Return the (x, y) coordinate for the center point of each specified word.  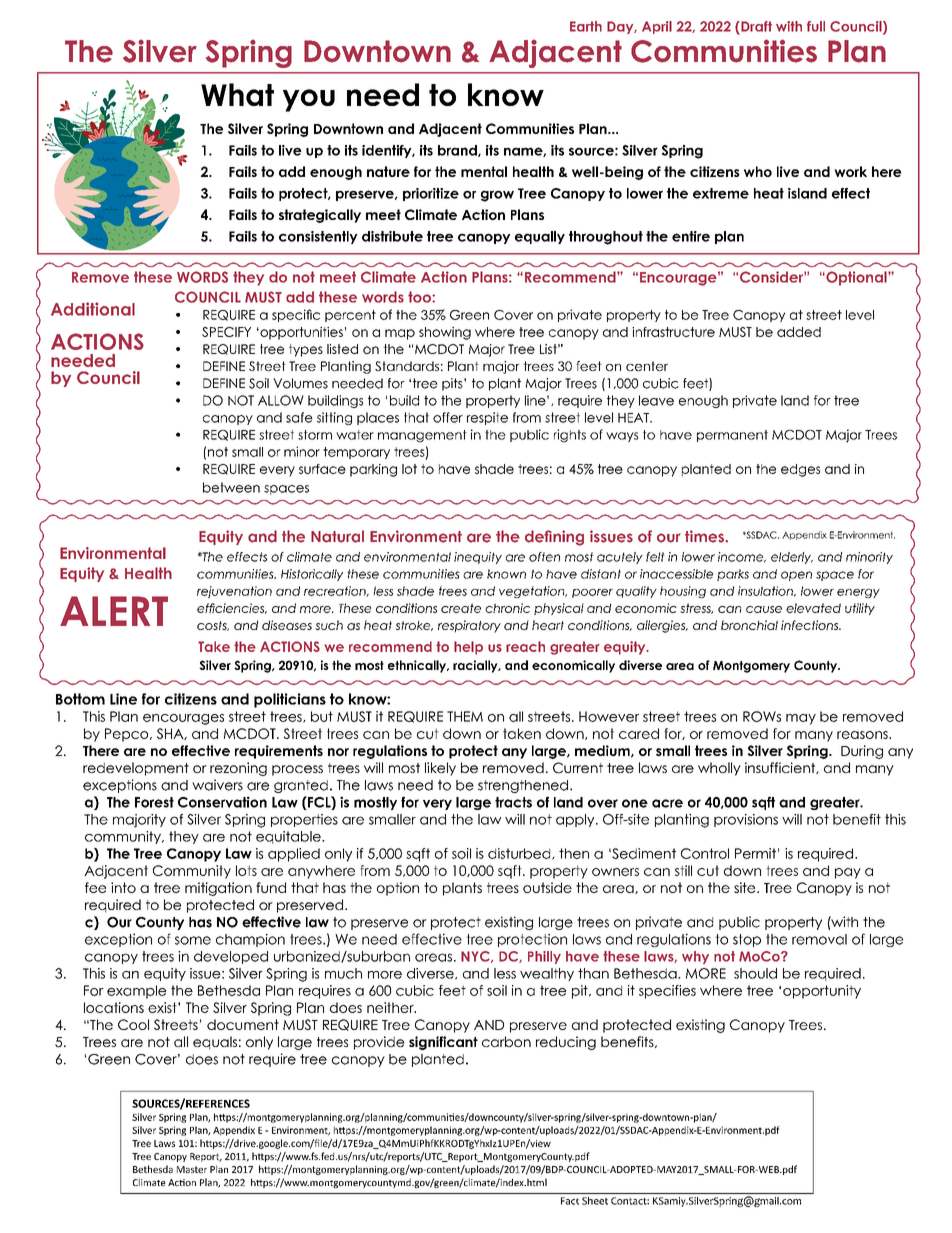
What (237, 94)
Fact (570, 1201)
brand (458, 151)
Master (192, 1169)
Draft (755, 27)
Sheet (595, 1201)
